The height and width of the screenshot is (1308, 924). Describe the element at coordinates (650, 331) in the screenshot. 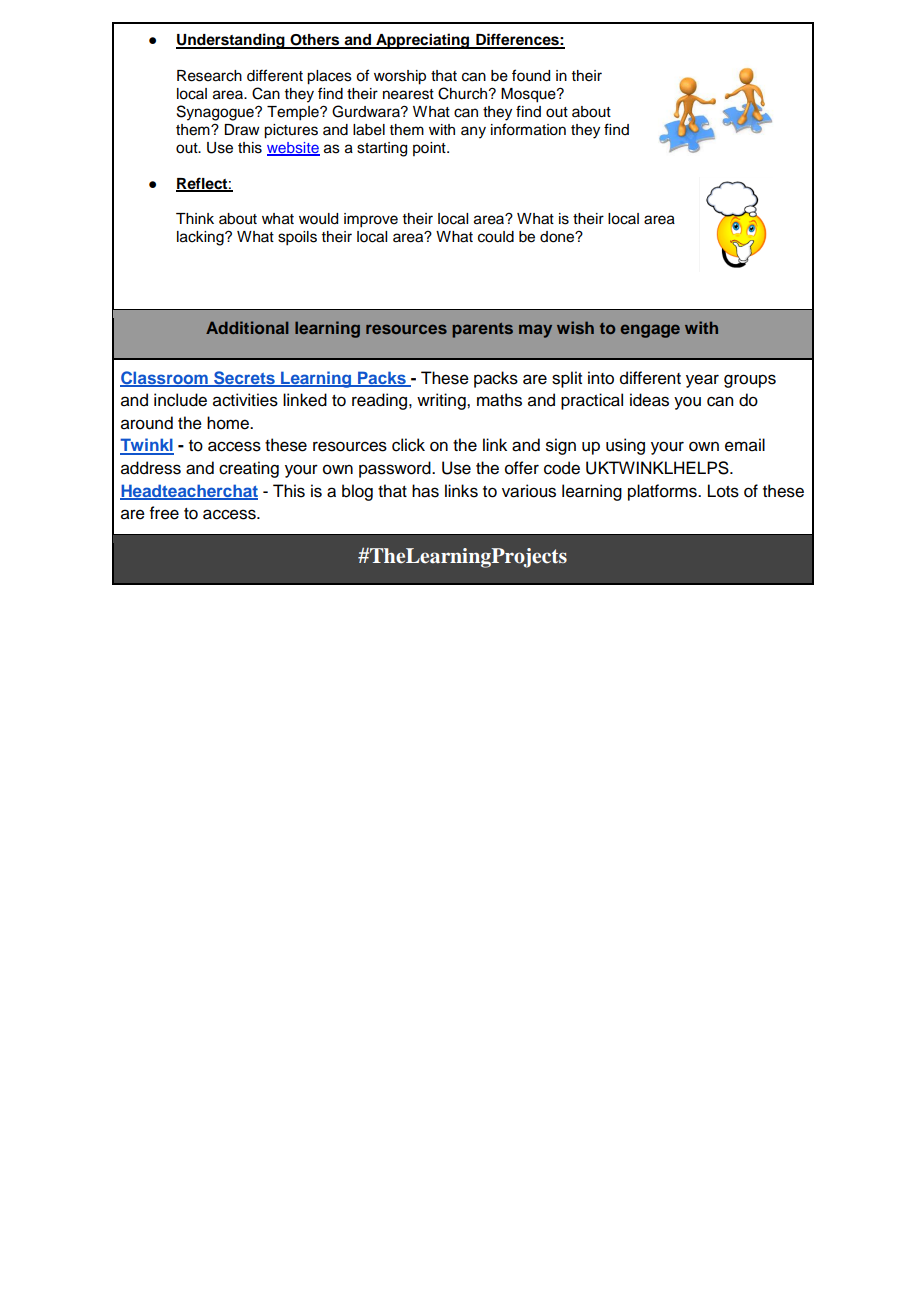

I see `engage` at that location.
